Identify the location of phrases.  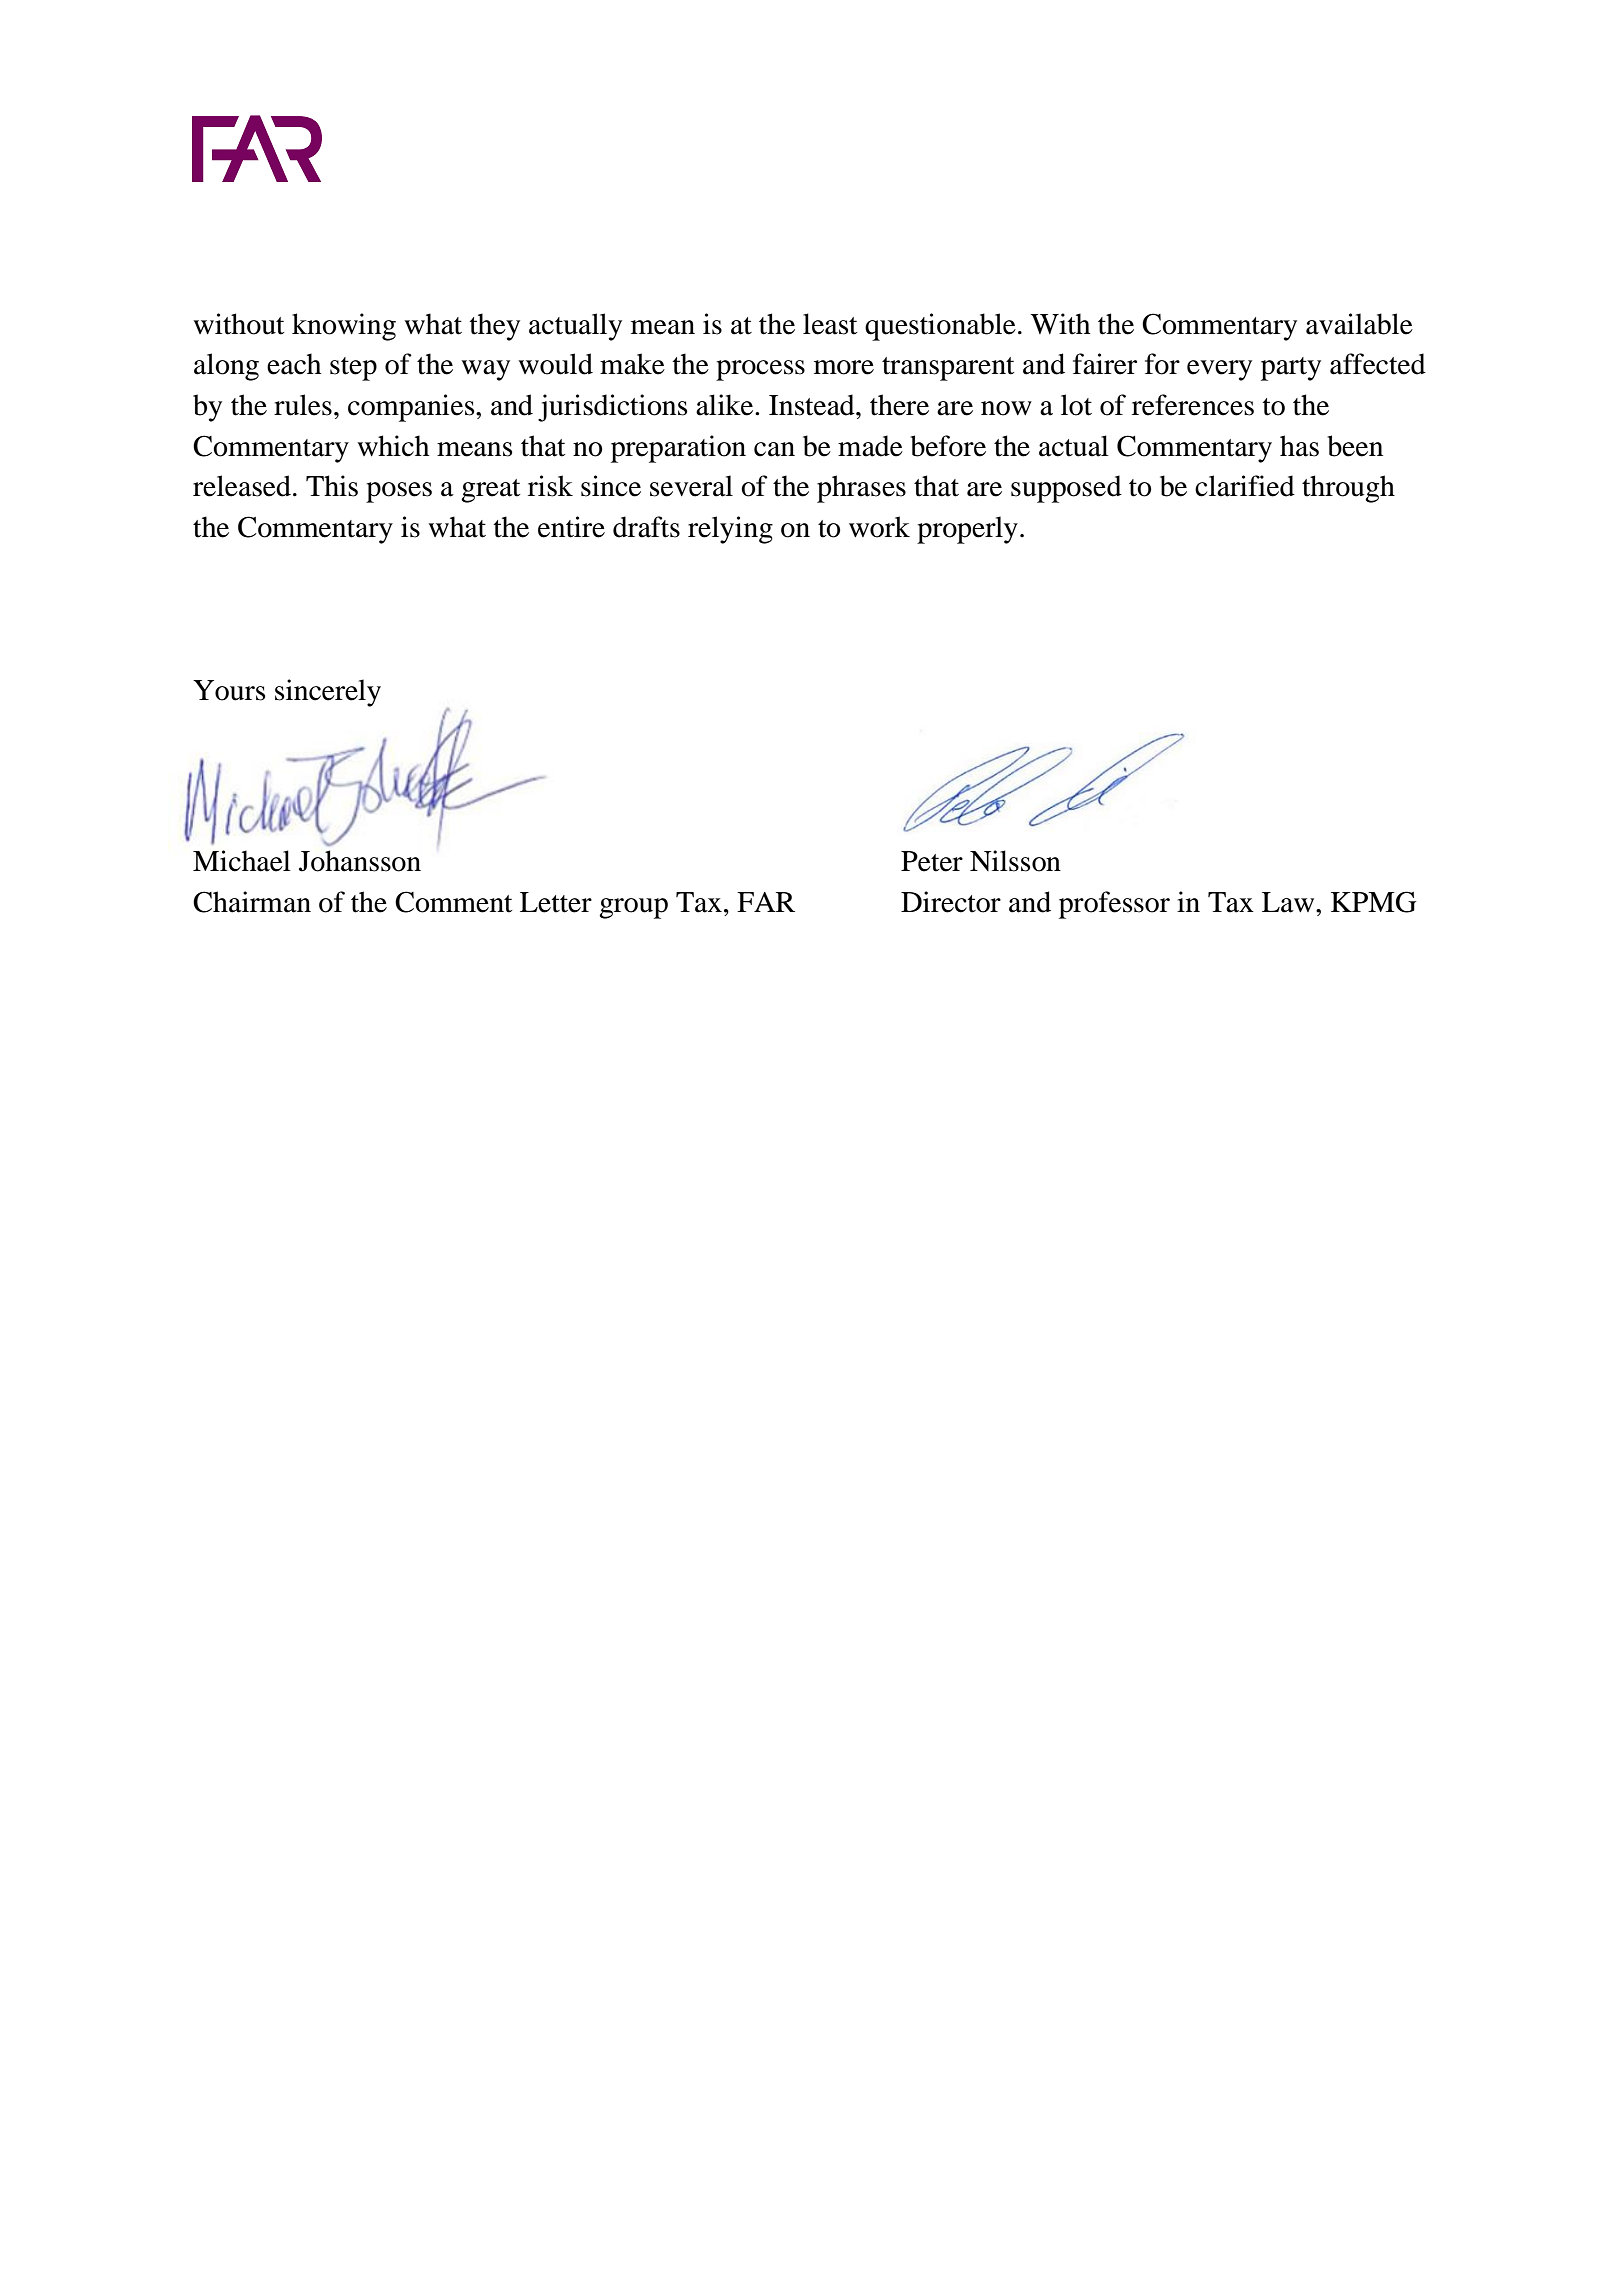
(861, 489).
